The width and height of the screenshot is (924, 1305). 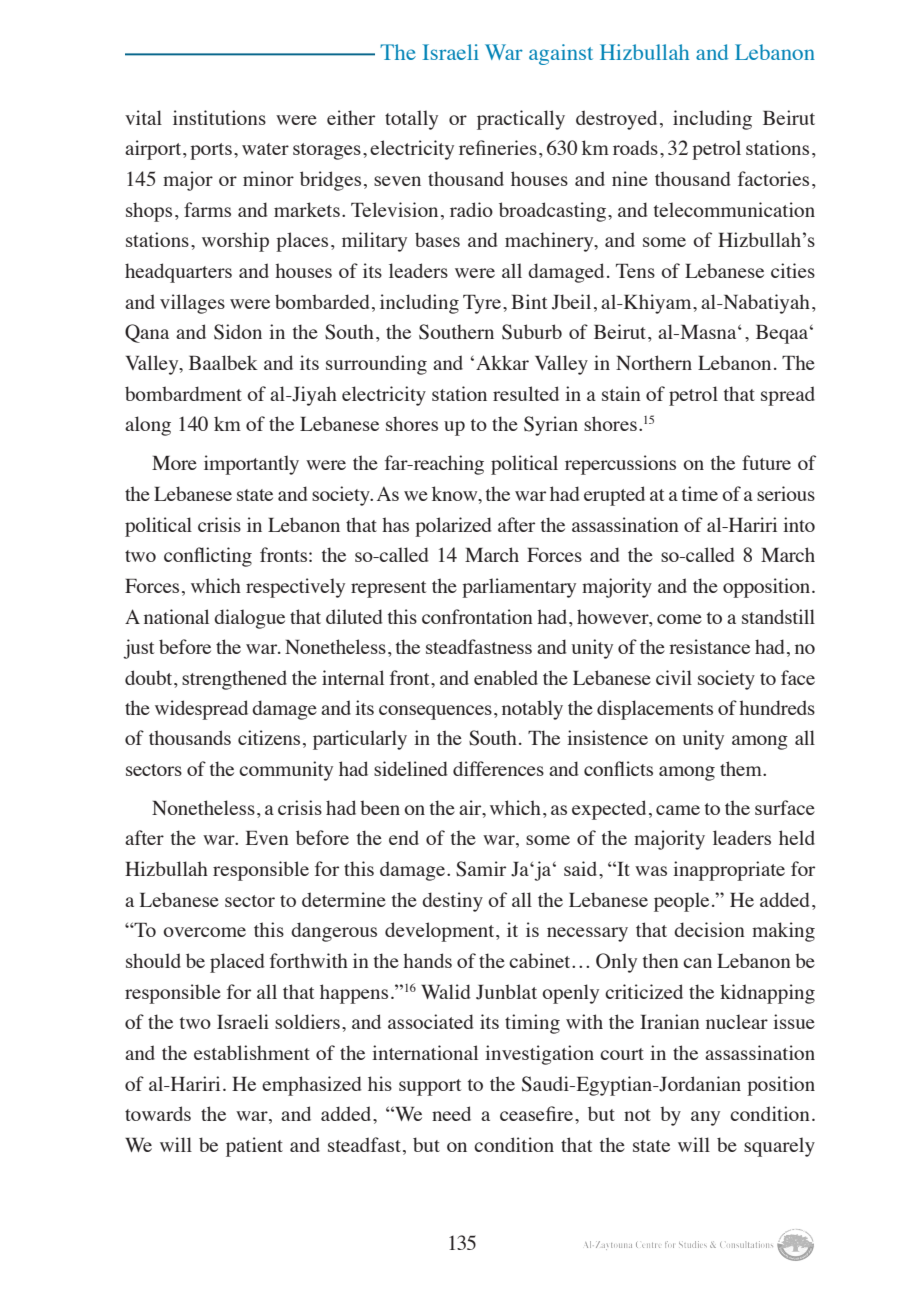 I want to click on Northern, so click(x=654, y=362).
